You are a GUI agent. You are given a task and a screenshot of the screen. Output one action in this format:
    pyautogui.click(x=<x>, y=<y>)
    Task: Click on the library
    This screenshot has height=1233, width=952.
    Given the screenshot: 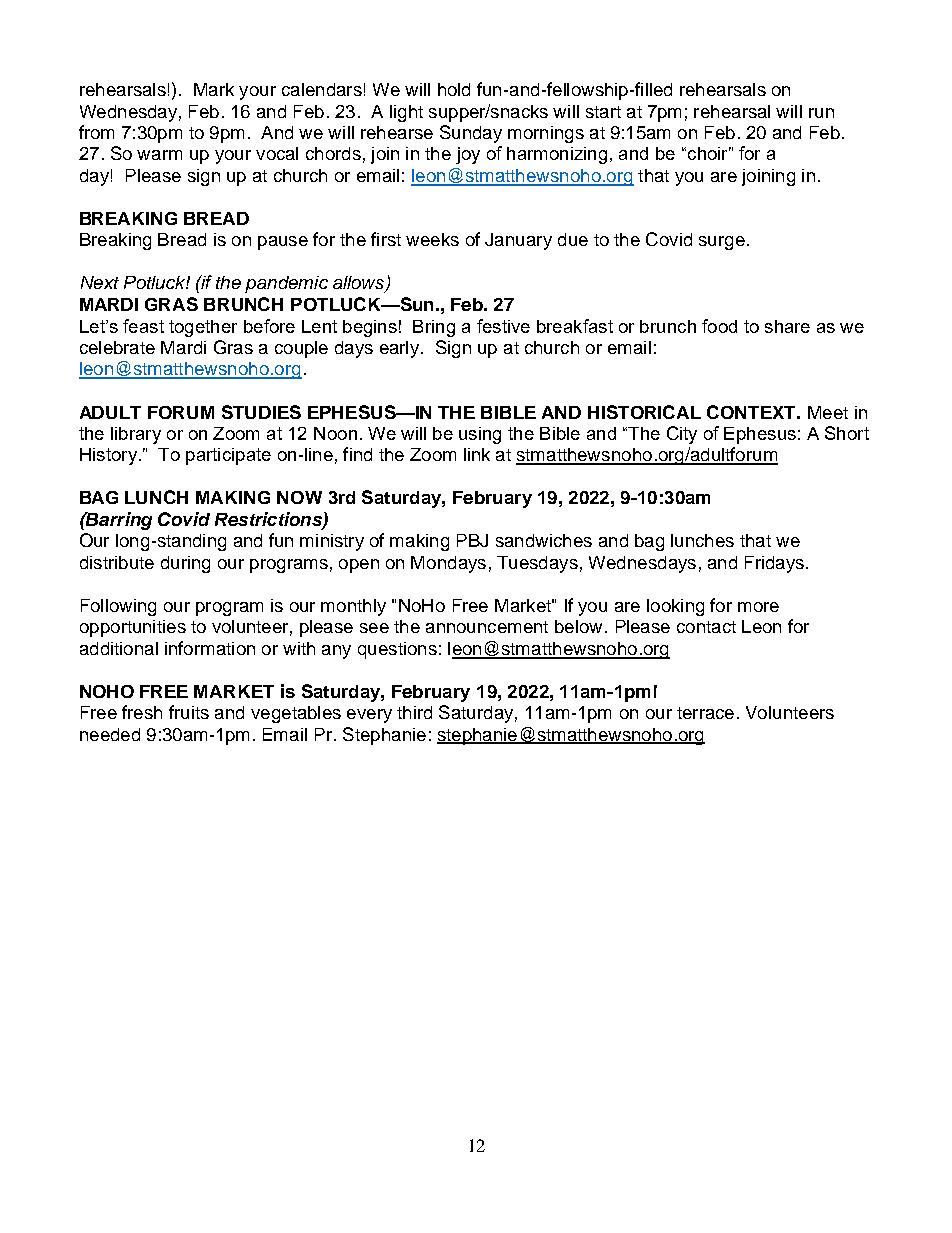 What is the action you would take?
    pyautogui.click(x=136, y=435)
